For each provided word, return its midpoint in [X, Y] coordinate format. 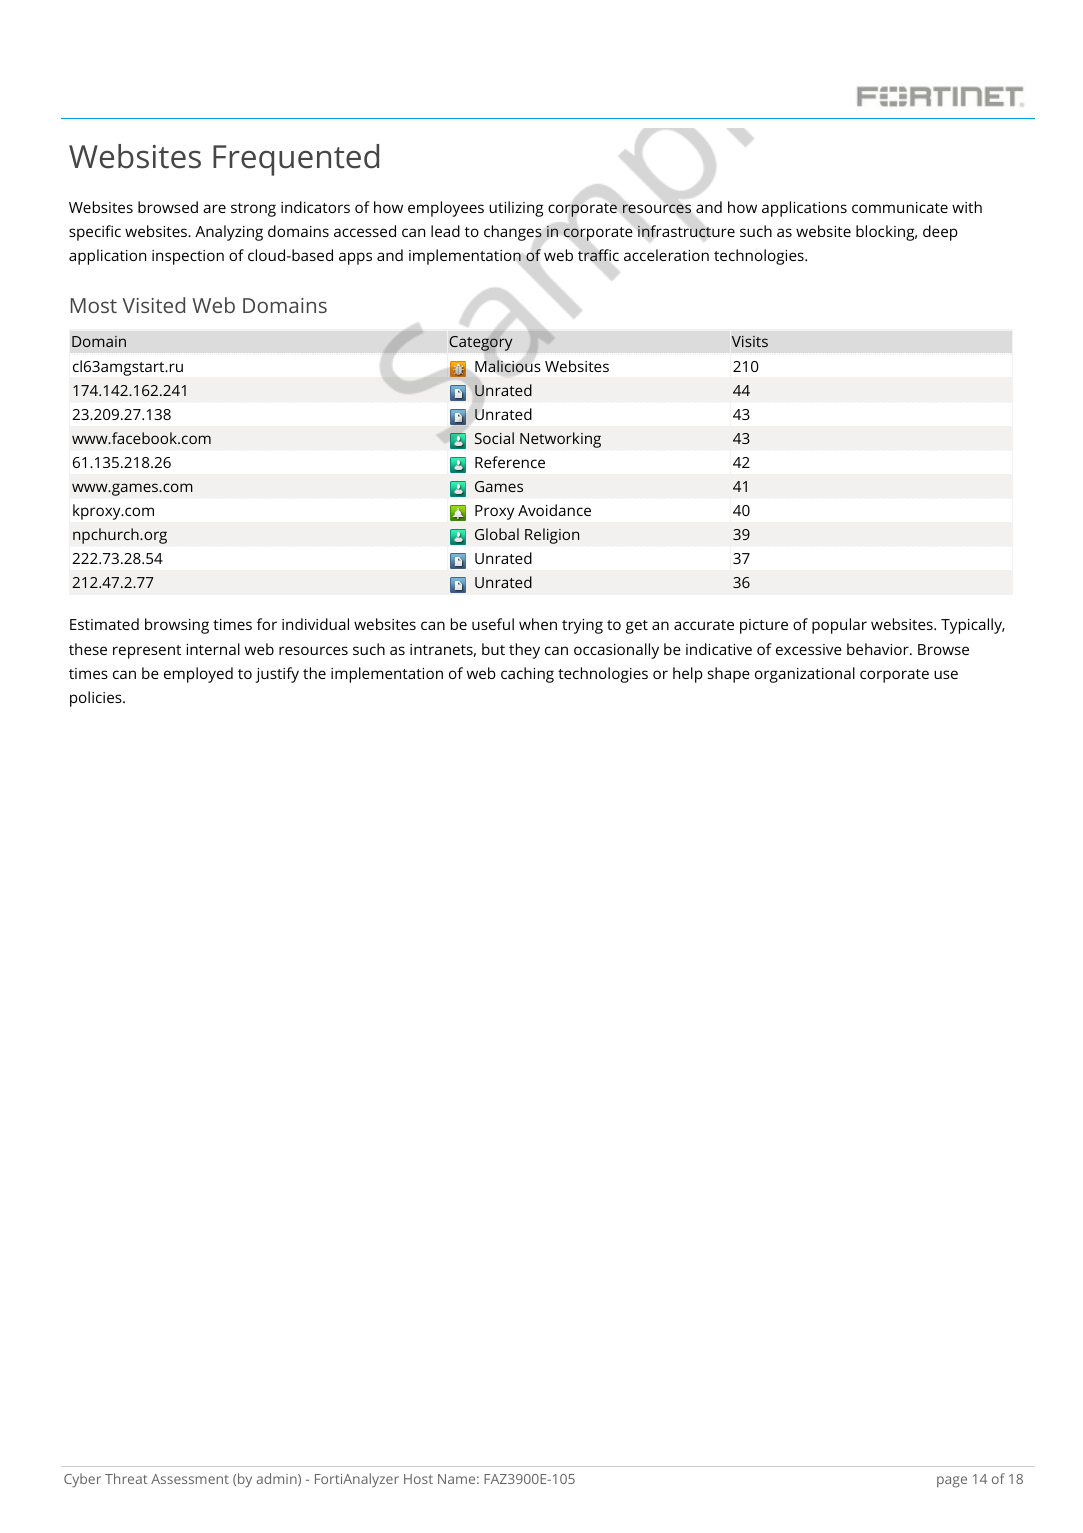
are [214, 208]
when [538, 624]
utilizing [516, 209]
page [952, 1482]
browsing [177, 626]
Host [418, 1479]
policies [97, 699]
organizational [805, 675]
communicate [900, 207]
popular [839, 626]
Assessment [190, 1479]
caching [527, 675]
